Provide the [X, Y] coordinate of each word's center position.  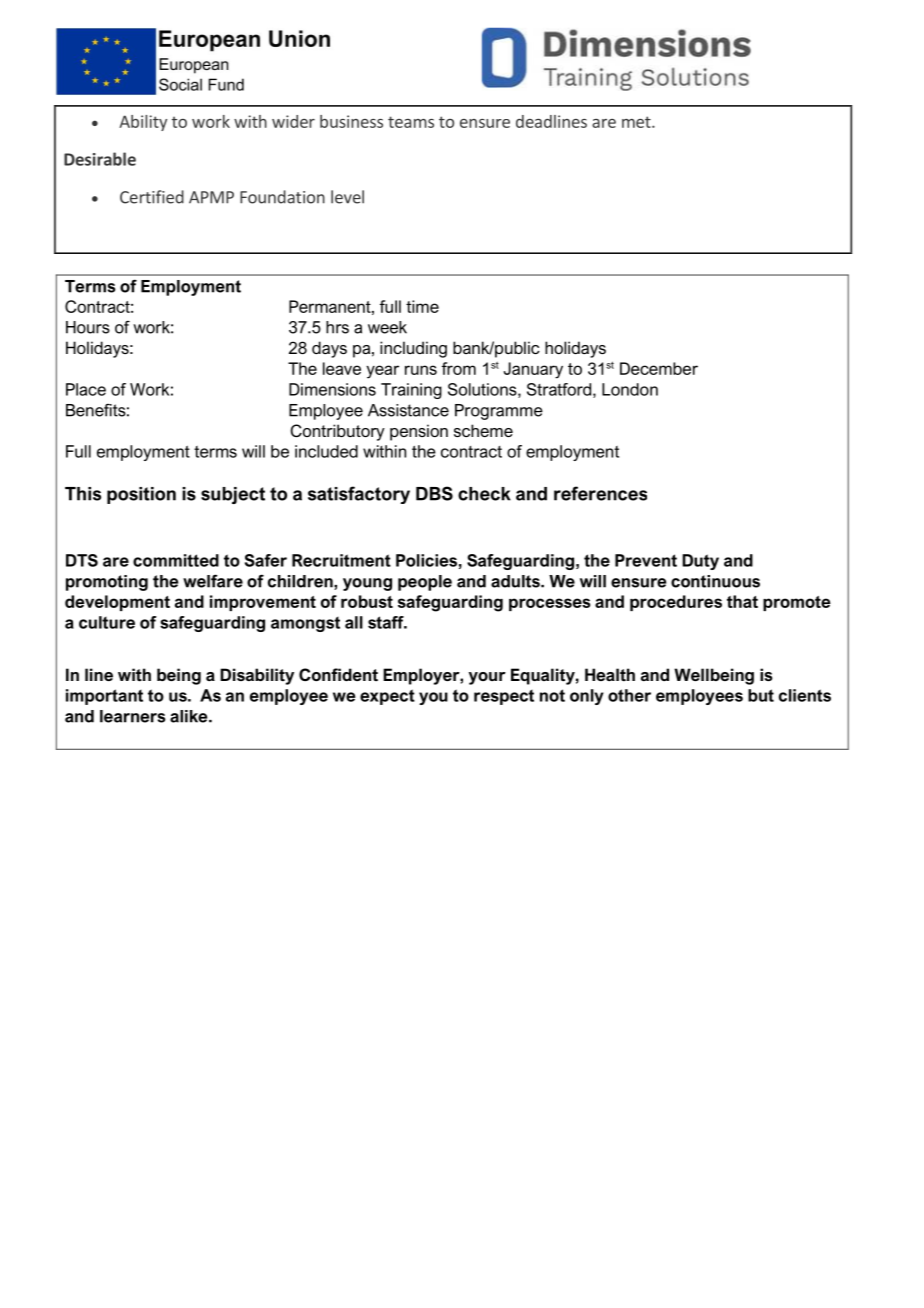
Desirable [100, 159]
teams [411, 122]
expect [387, 697]
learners [133, 716]
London [630, 389]
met [637, 122]
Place [86, 389]
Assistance [408, 410]
